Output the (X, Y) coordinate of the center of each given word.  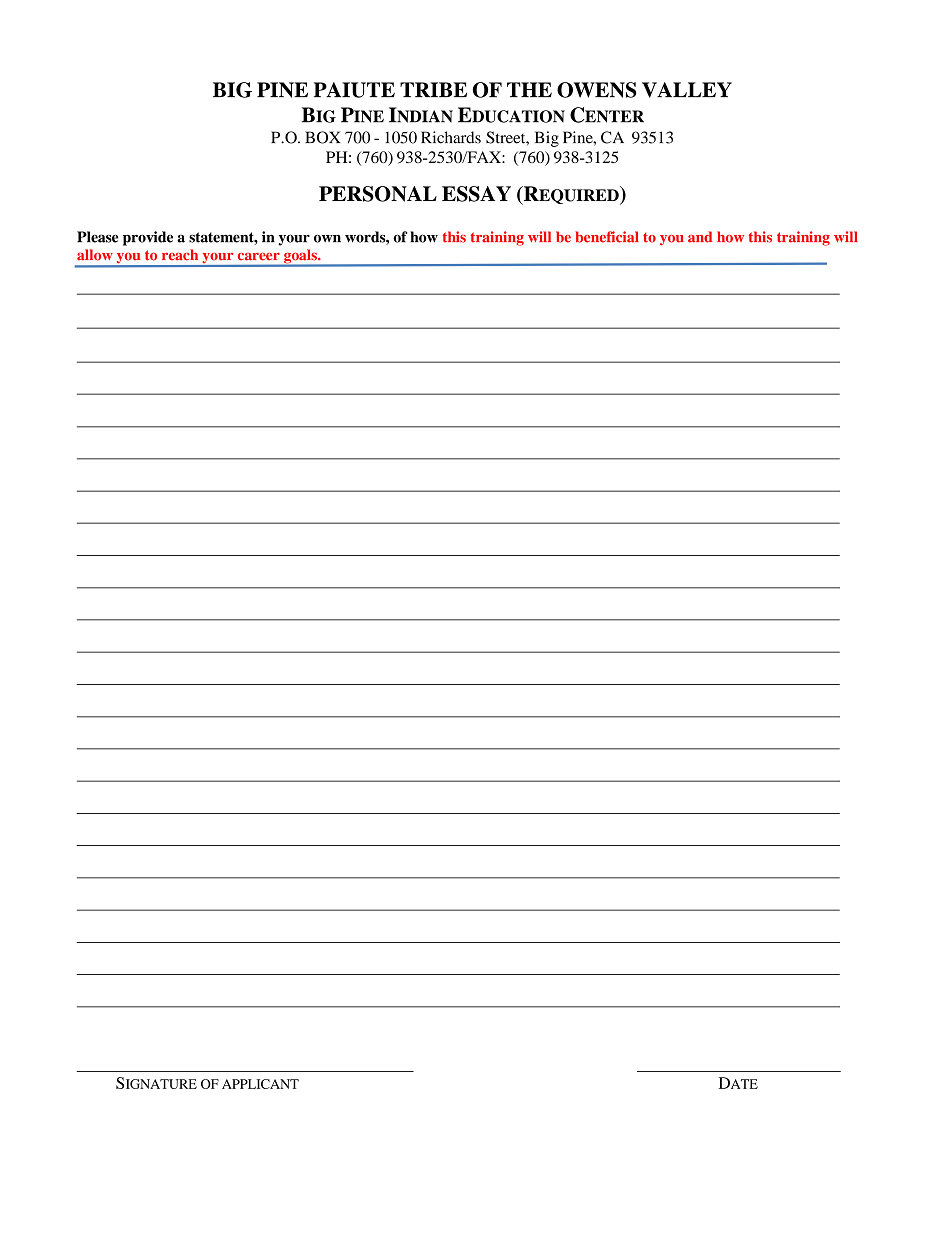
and (700, 237)
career (259, 257)
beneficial (607, 237)
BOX (322, 137)
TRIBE (433, 89)
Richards (451, 137)
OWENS (596, 90)
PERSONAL (378, 194)
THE (529, 89)
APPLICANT (260, 1084)
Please (97, 237)
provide (148, 238)
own (327, 238)
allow (95, 255)
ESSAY (476, 194)
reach (180, 255)
